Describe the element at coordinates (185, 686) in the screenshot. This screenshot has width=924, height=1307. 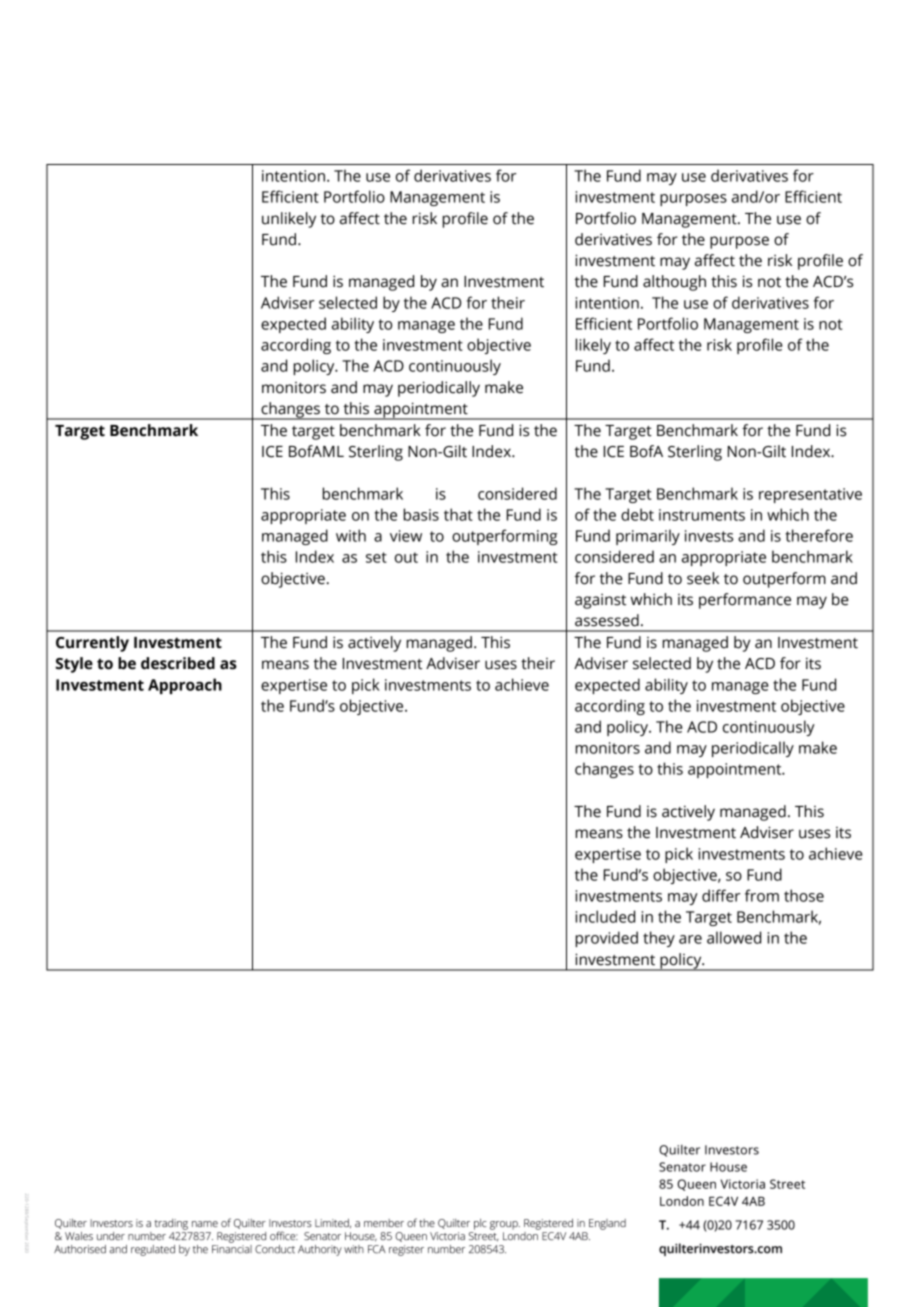
I see `Approach` at that location.
